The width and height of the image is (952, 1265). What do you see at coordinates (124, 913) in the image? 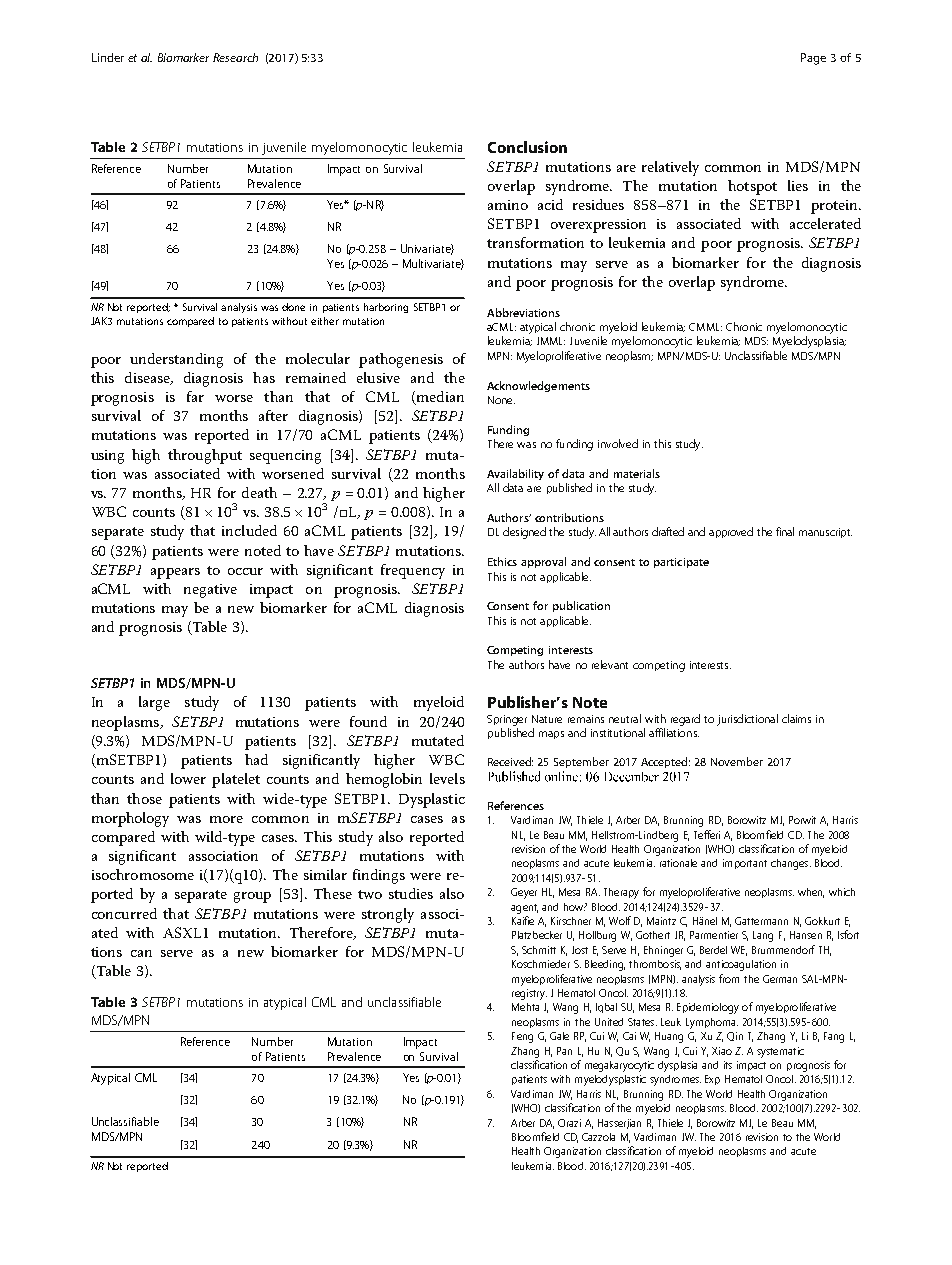
I see `concurred` at bounding box center [124, 913].
